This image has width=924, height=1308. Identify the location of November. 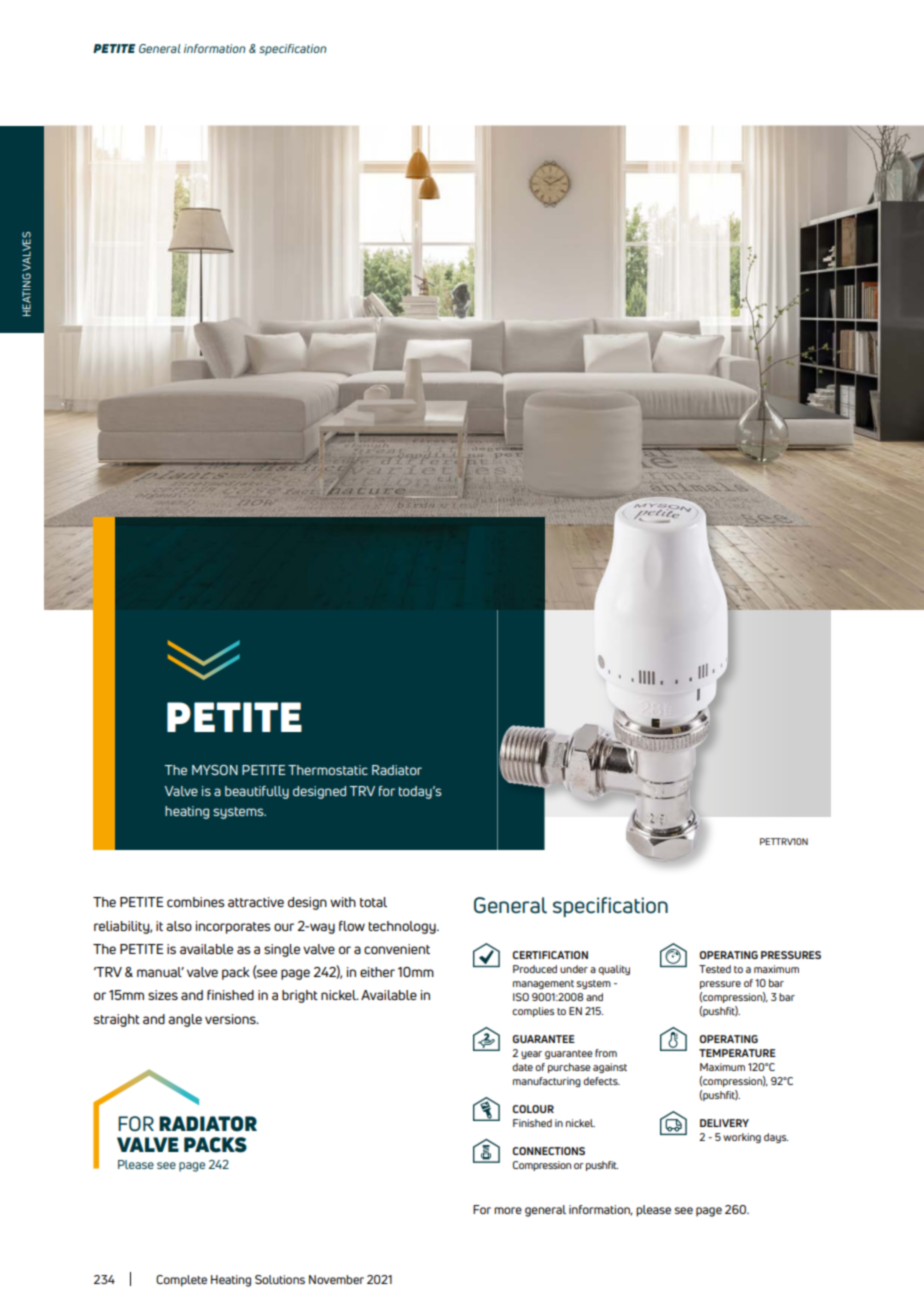
(336, 1279).
